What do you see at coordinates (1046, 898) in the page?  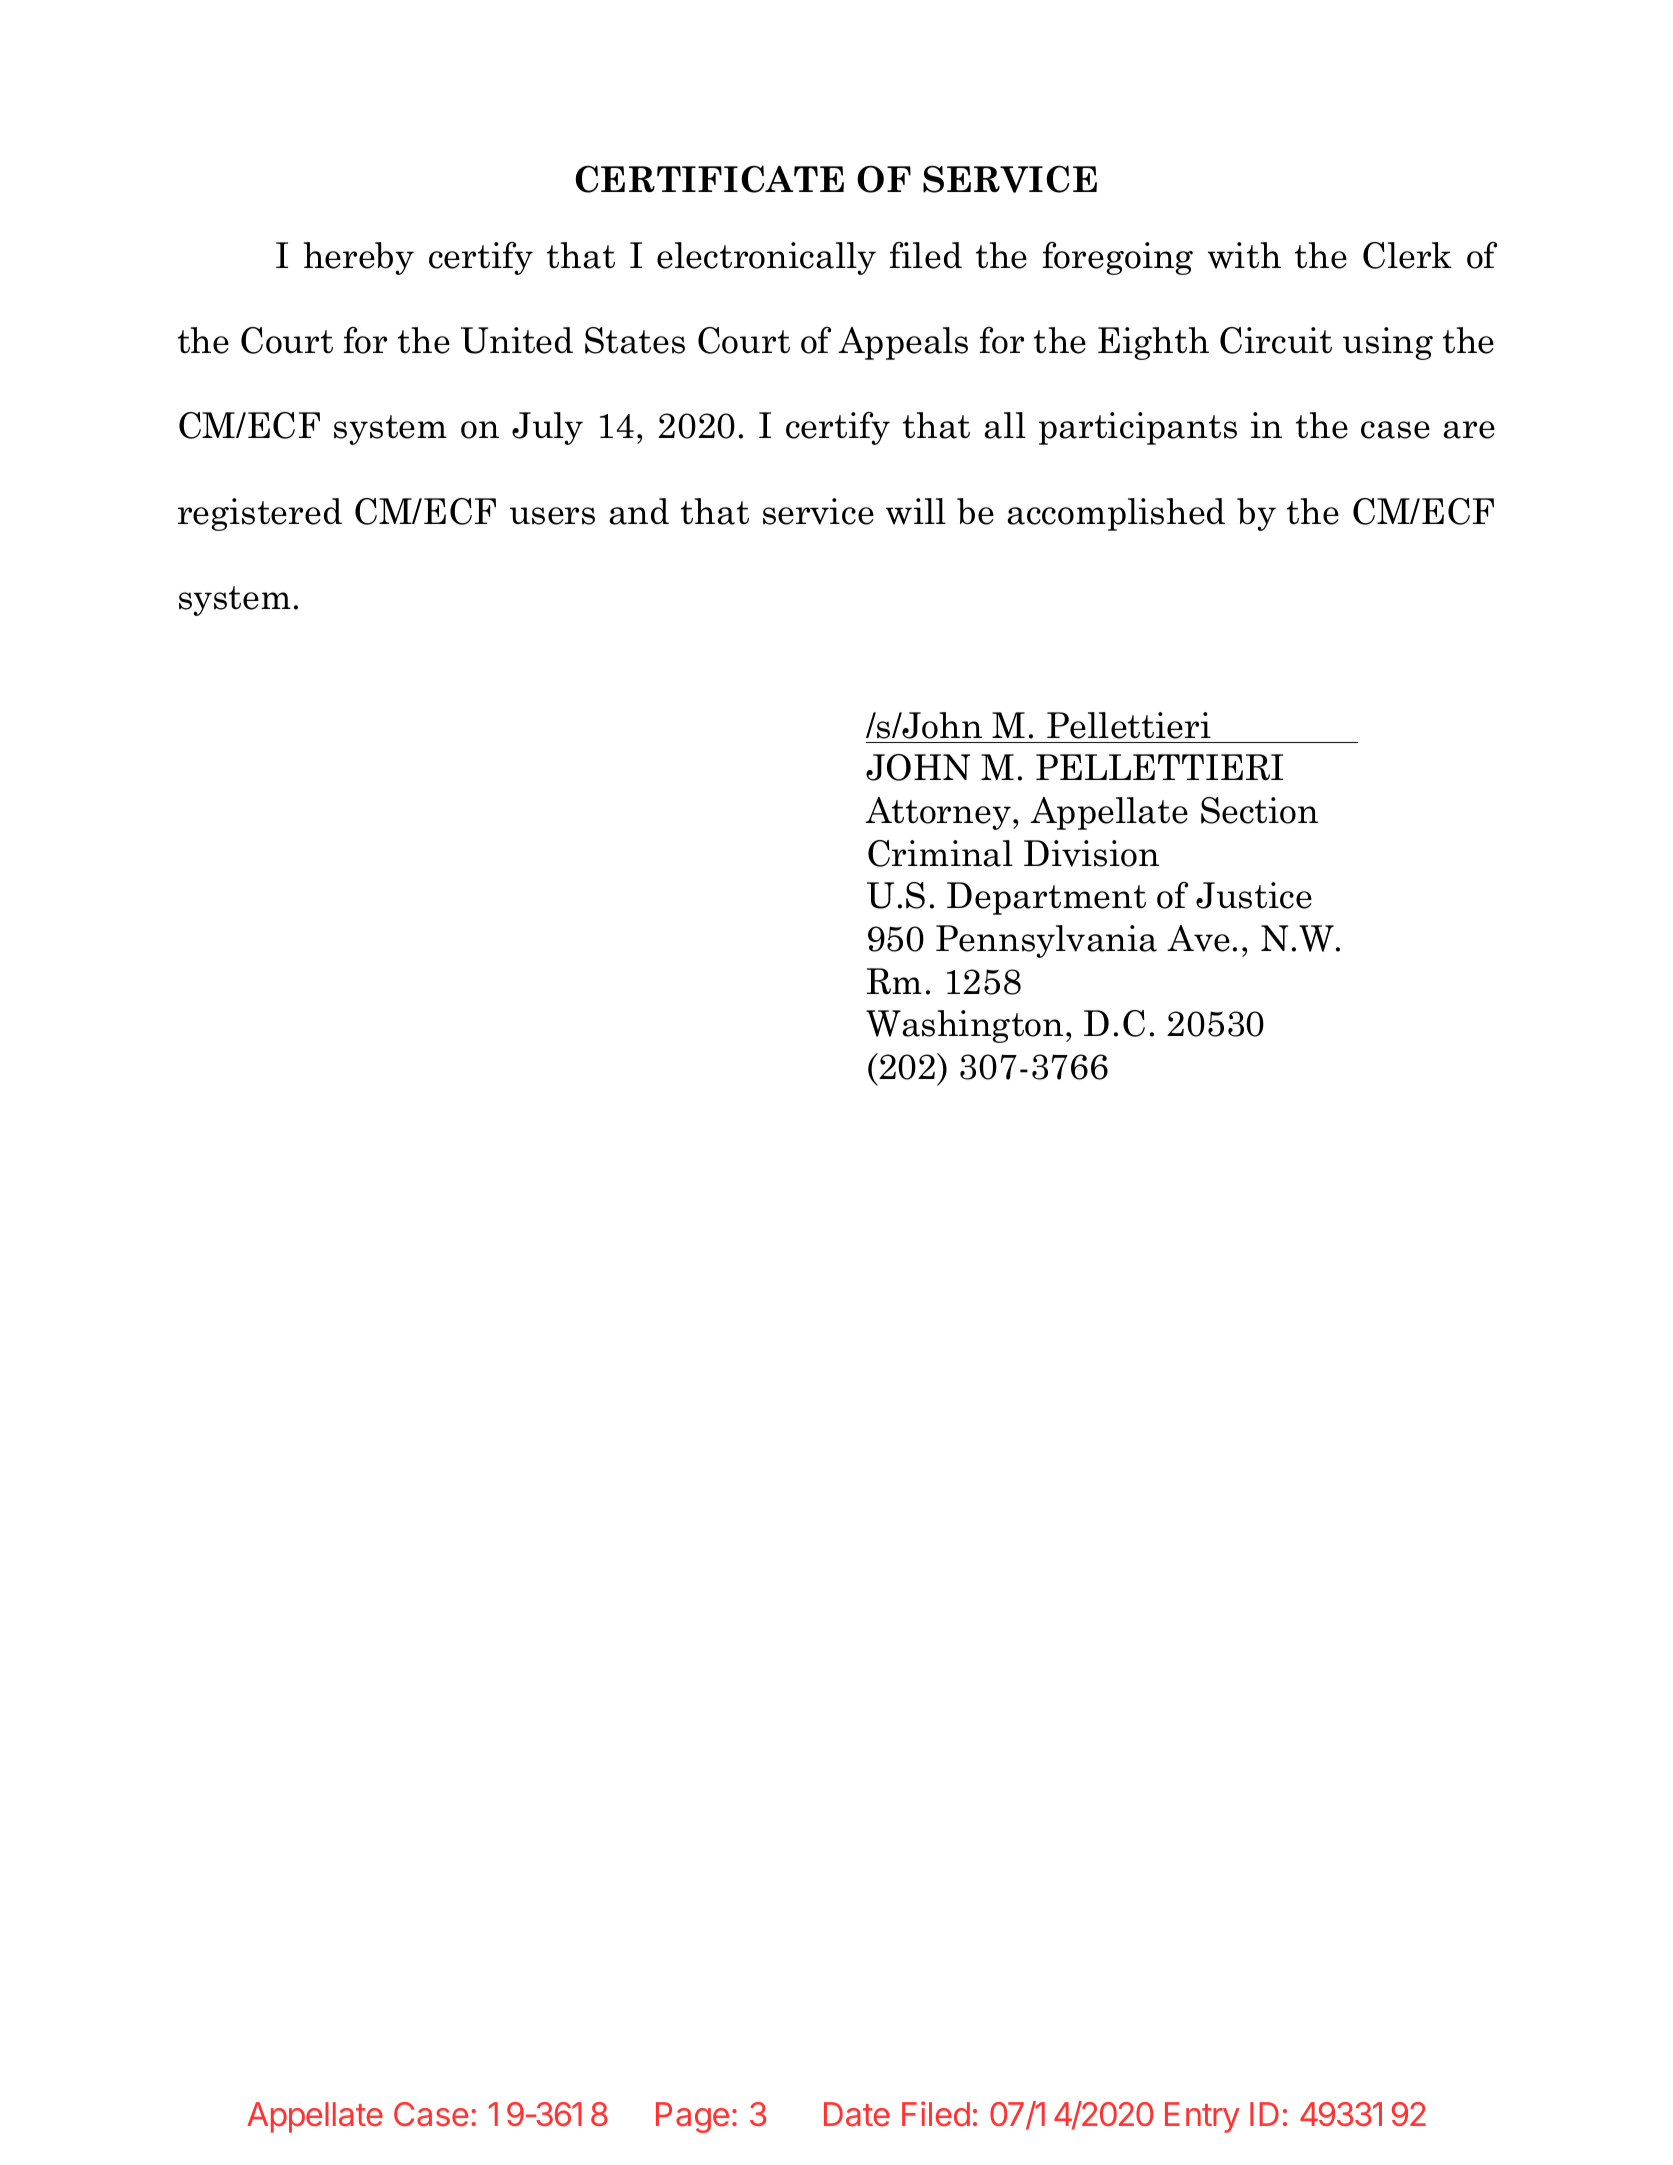 I see `Department` at bounding box center [1046, 898].
